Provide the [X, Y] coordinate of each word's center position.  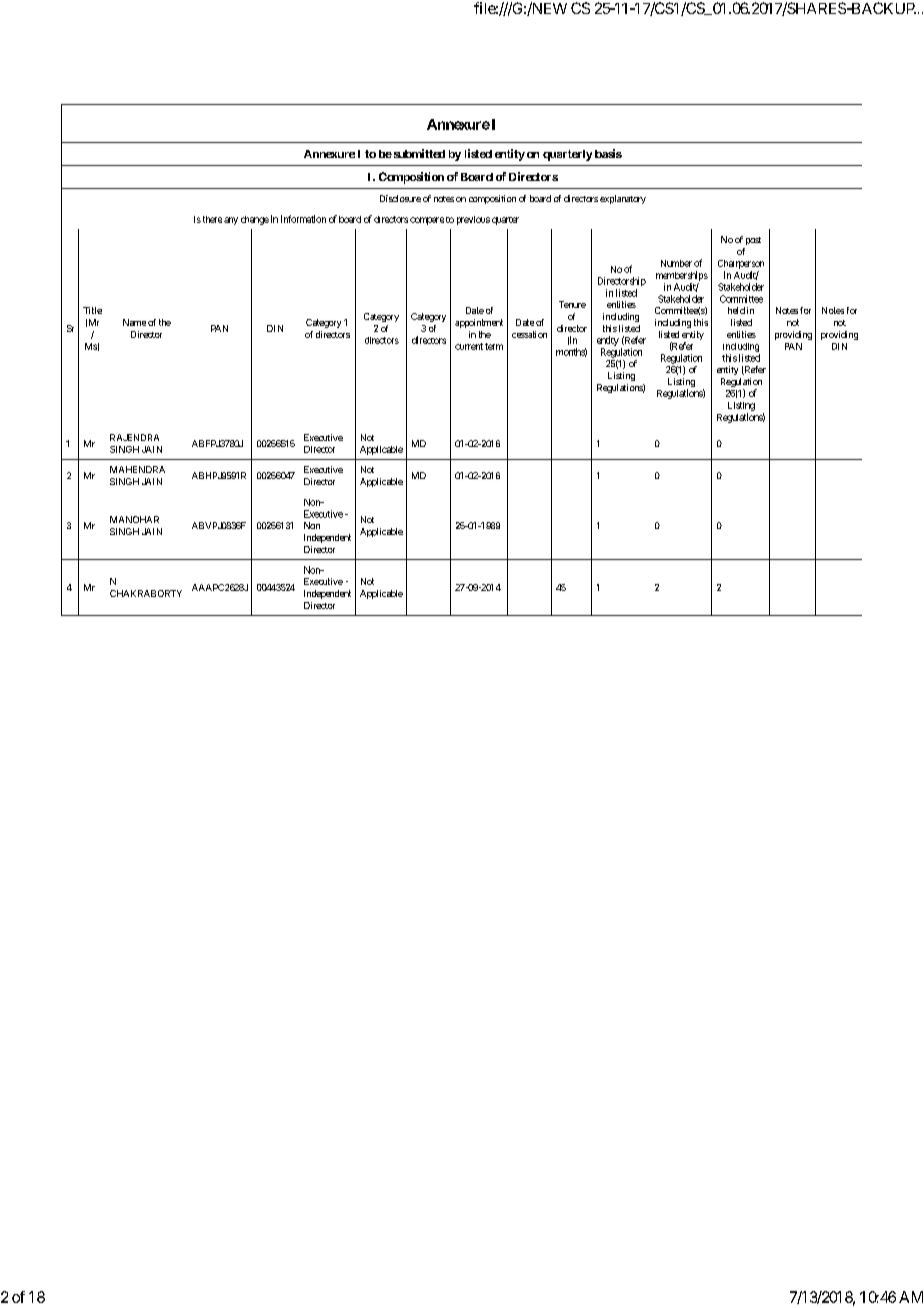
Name [134, 322]
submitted [418, 153]
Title [92, 310]
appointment [479, 323]
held [736, 310]
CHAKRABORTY [146, 593]
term [494, 346]
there [211, 219]
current [469, 346]
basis [608, 153]
